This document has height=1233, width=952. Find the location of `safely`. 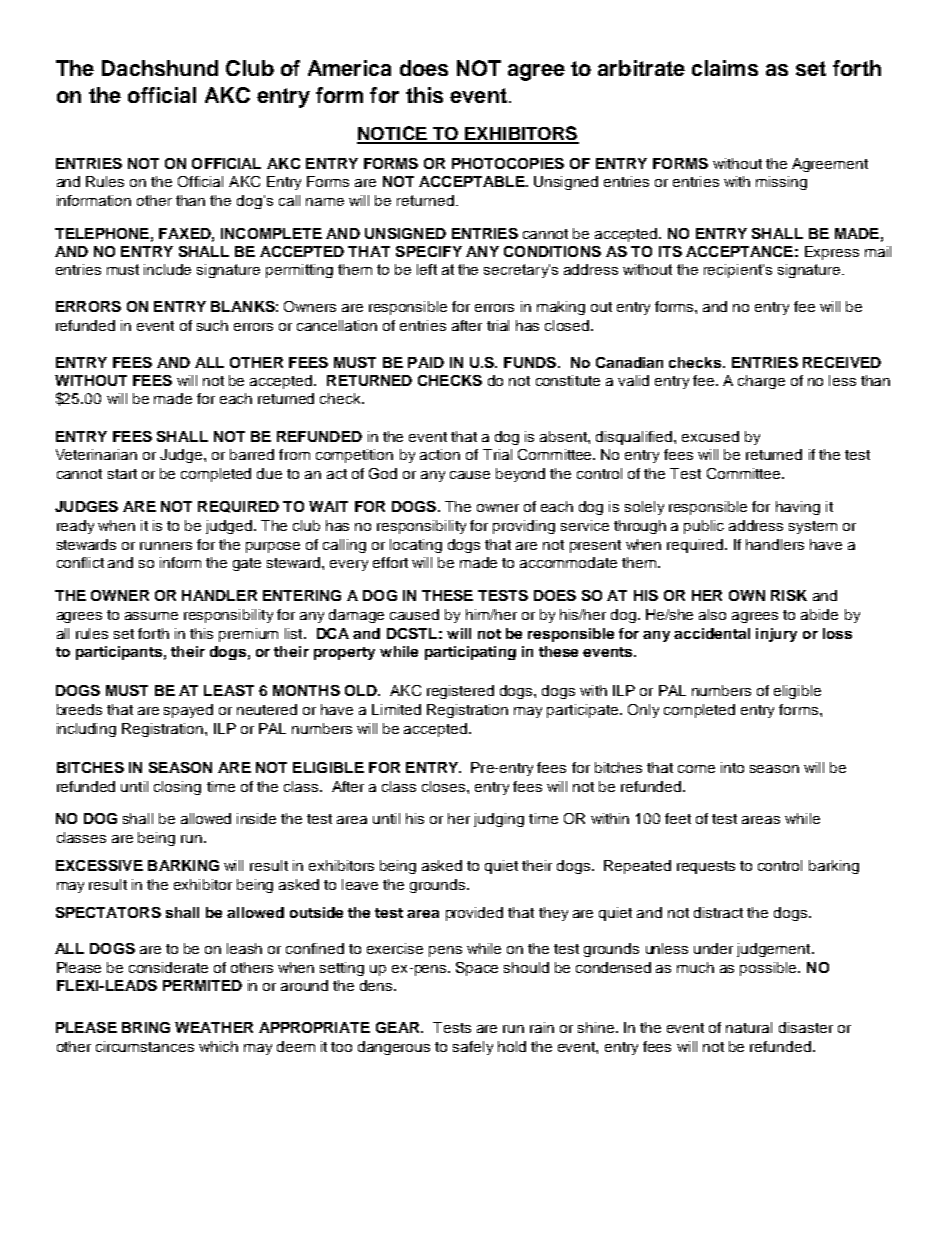

safely is located at coordinates (473, 1048).
